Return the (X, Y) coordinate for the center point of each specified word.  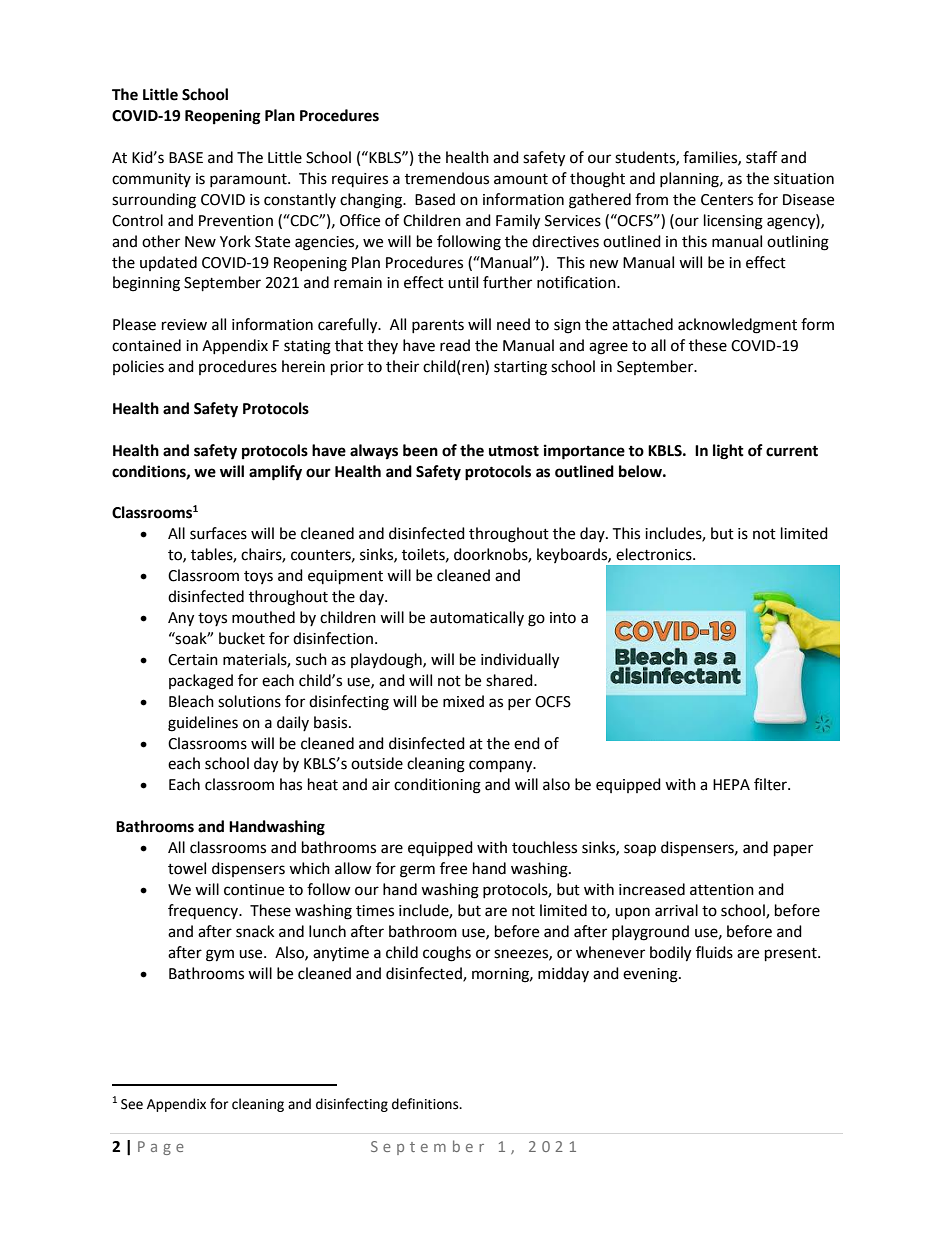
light (728, 452)
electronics (655, 554)
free (453, 868)
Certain (193, 660)
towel (187, 868)
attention (722, 890)
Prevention (236, 221)
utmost (514, 451)
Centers (727, 200)
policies (138, 367)
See (132, 1104)
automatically (477, 618)
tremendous (447, 178)
